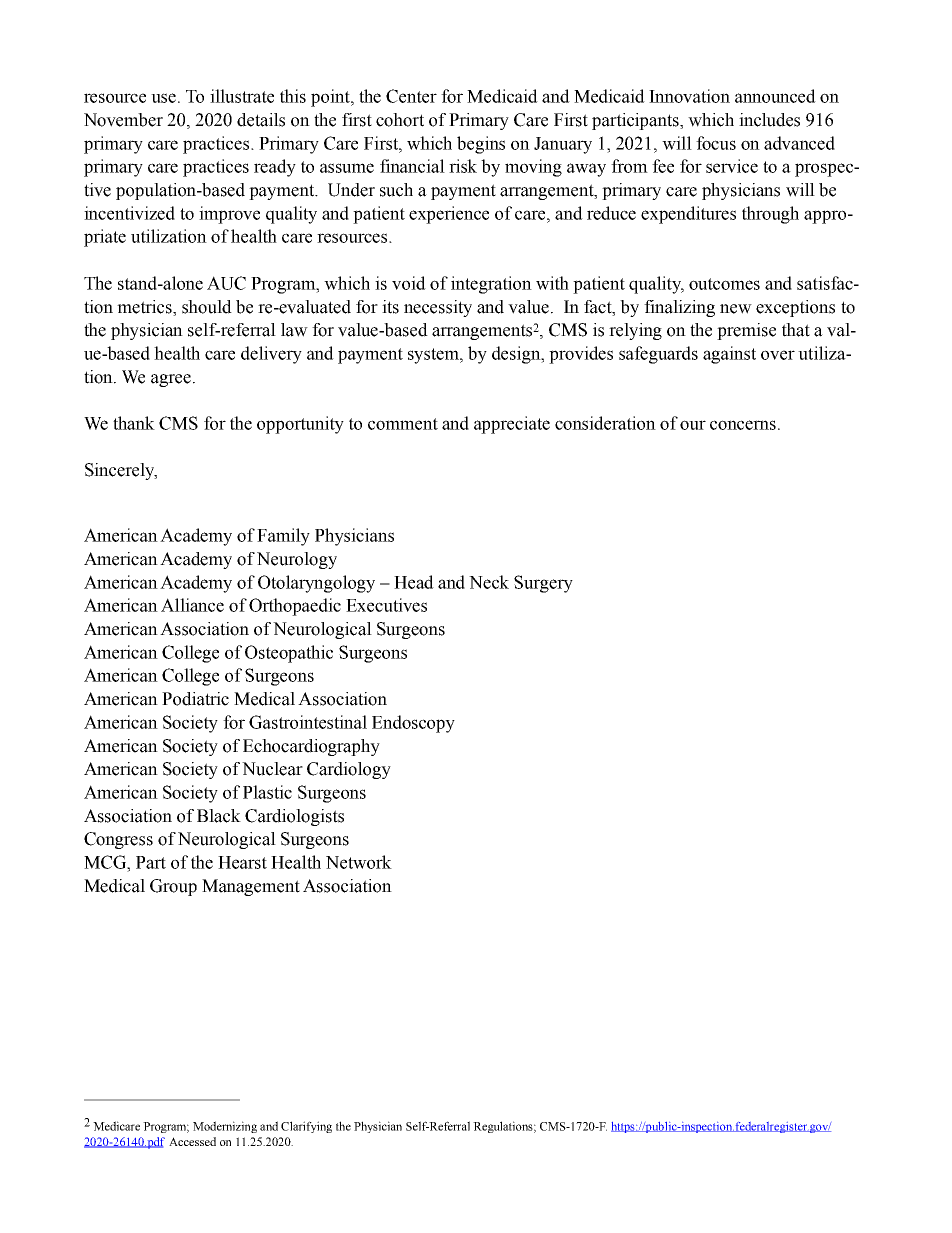 The width and height of the screenshot is (952, 1233). Describe the element at coordinates (242, 96) in the screenshot. I see `illustrate` at that location.
